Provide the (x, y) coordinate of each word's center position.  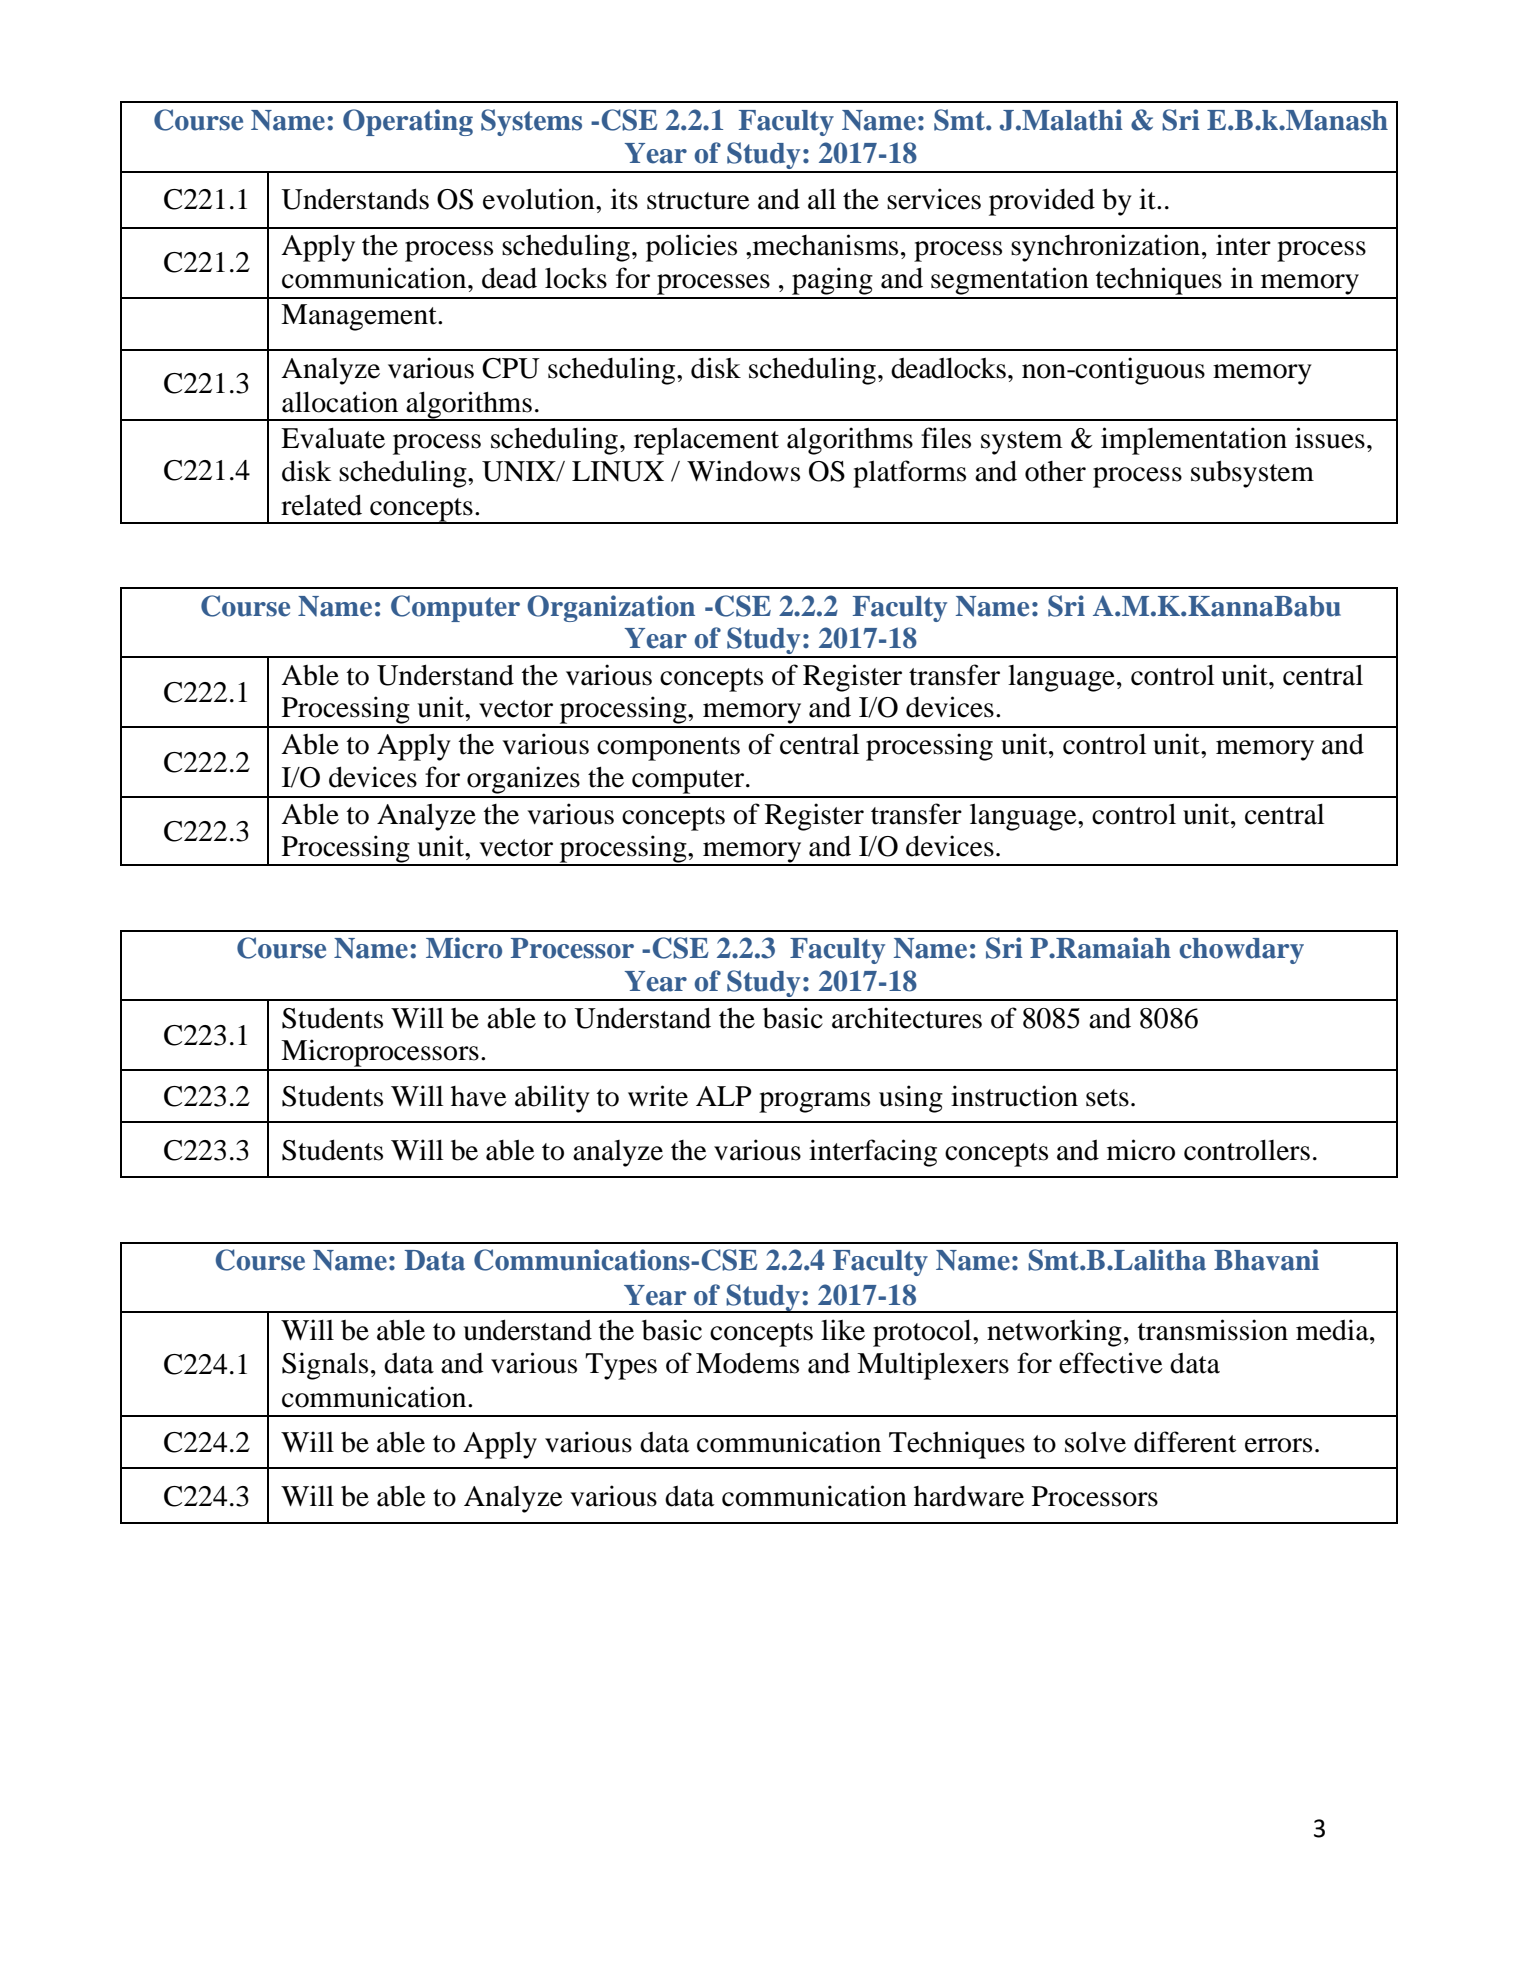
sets (1107, 1098)
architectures (907, 1018)
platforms (909, 474)
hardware (969, 1496)
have (479, 1096)
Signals (325, 1366)
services (934, 199)
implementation (1194, 441)
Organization (611, 608)
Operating (408, 122)
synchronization (1107, 248)
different (1185, 1442)
